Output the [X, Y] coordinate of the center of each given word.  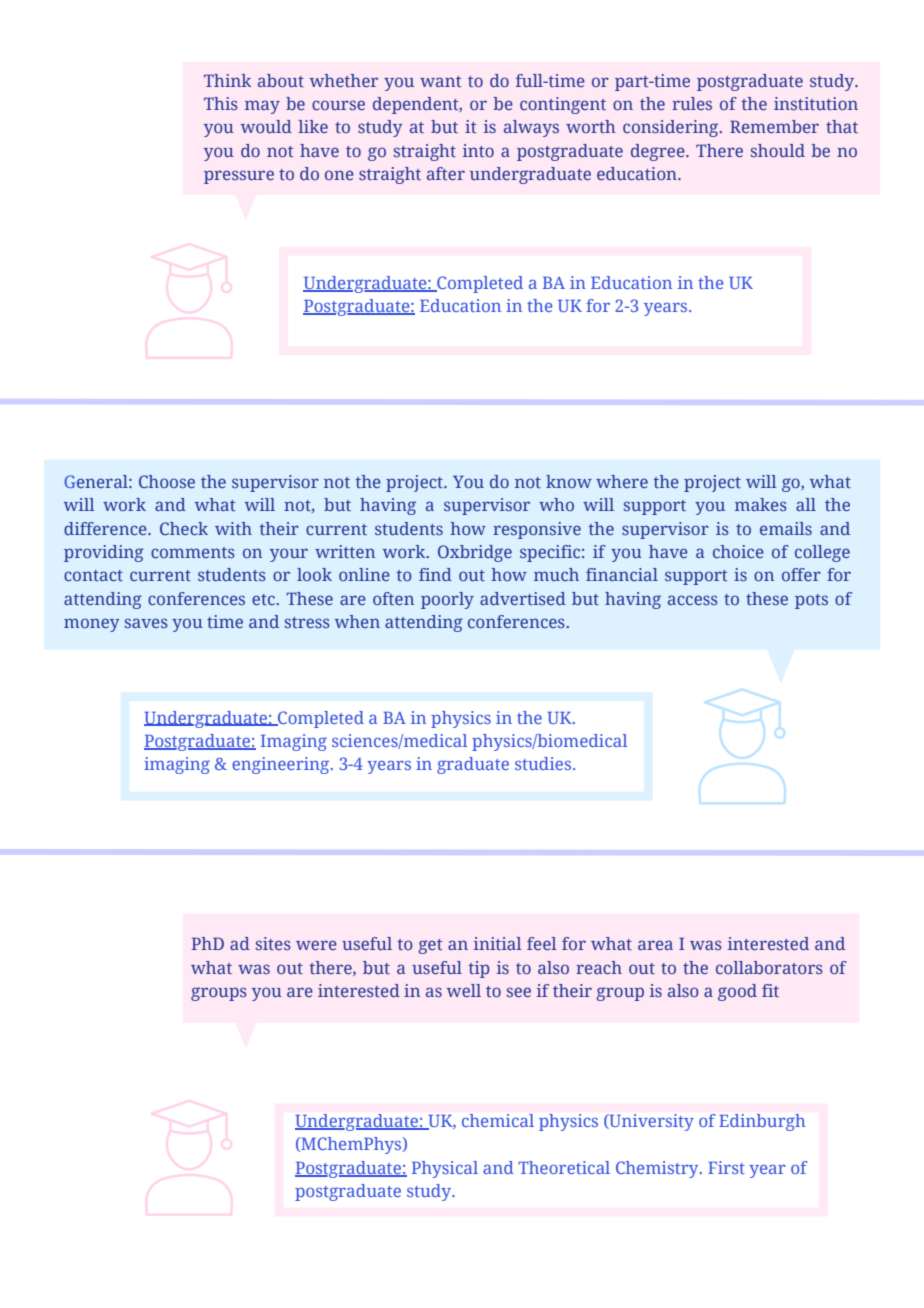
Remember [774, 126]
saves [146, 623]
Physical [445, 1169]
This [221, 103]
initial [498, 943]
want [440, 81]
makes [761, 504]
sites [273, 943]
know [569, 481]
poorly [447, 600]
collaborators [769, 967]
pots [811, 601]
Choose [167, 481]
